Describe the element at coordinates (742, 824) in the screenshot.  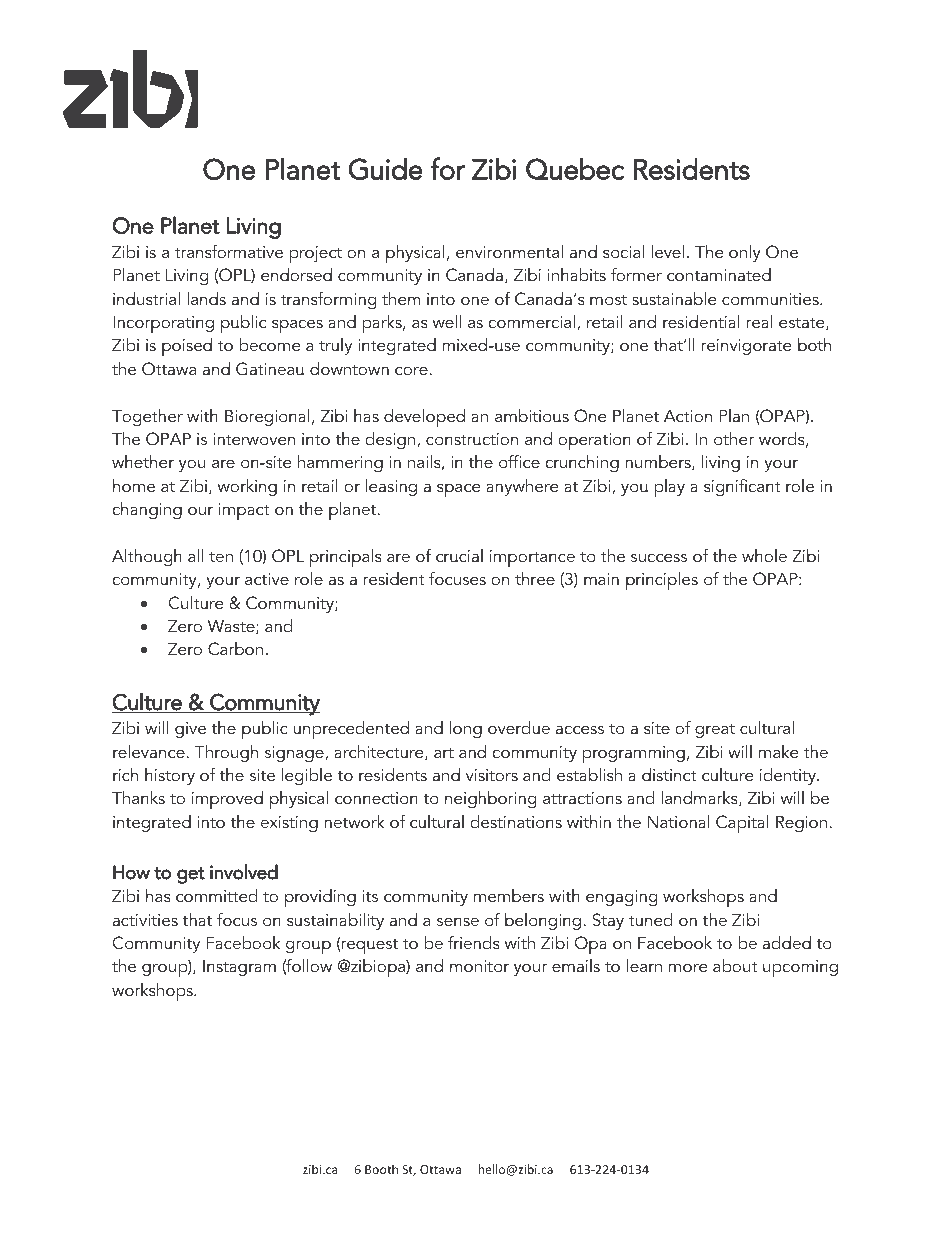
I see `Capital` at that location.
